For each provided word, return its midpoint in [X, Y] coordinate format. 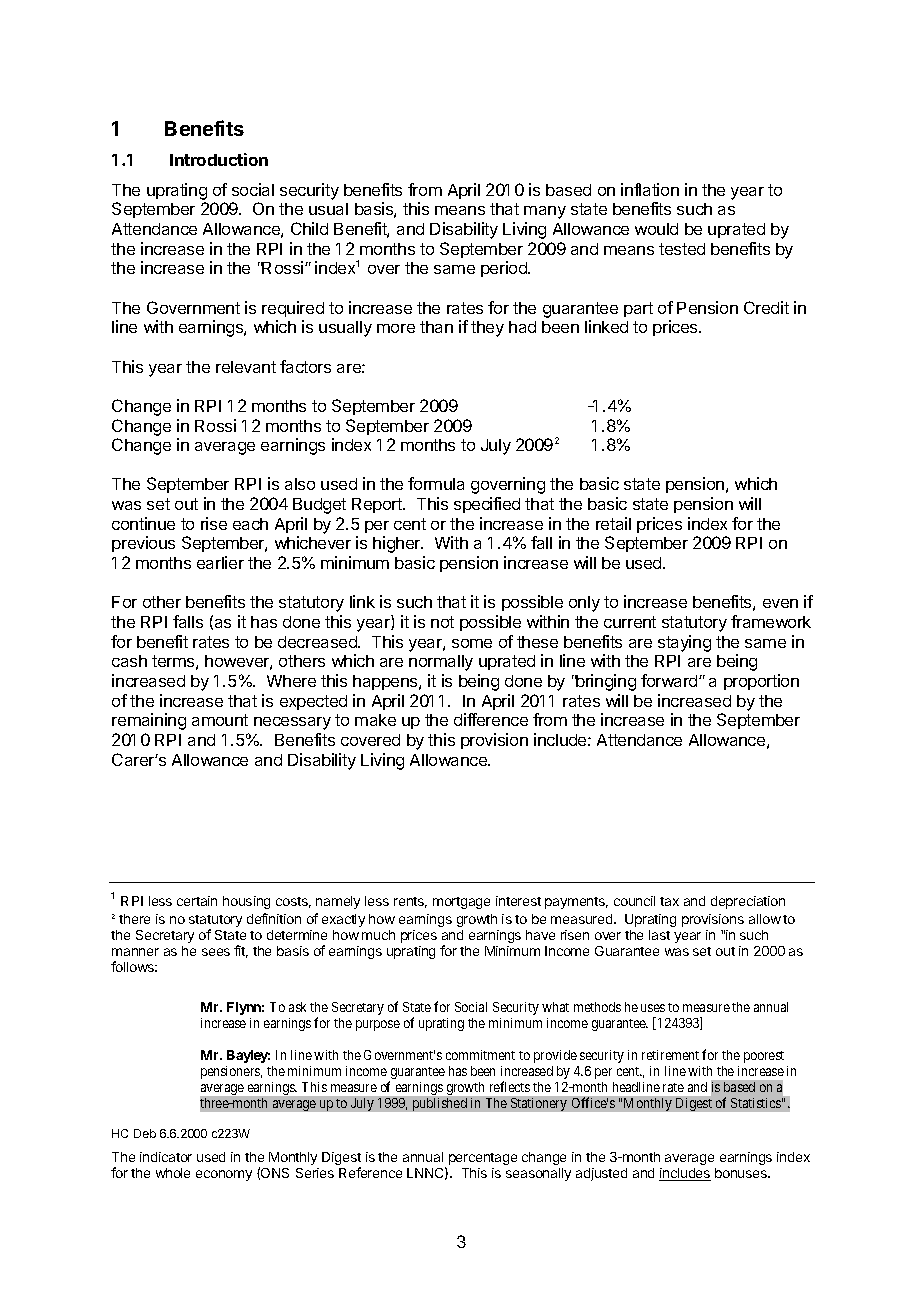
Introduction [219, 159]
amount [220, 720]
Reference [370, 1172]
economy [224, 1175]
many [545, 212]
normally [441, 663]
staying [684, 643]
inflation [650, 189]
